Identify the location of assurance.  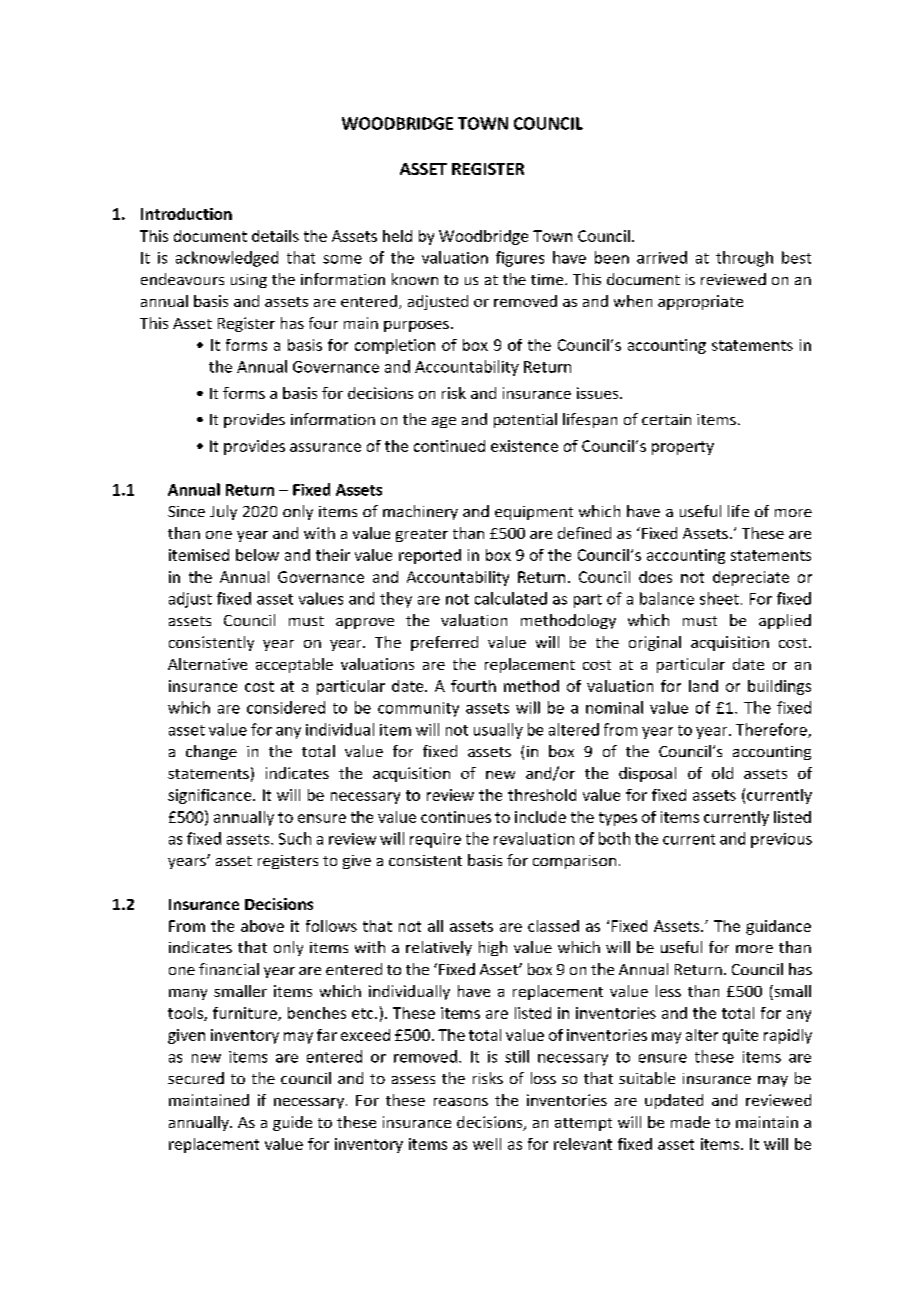
(325, 447).
